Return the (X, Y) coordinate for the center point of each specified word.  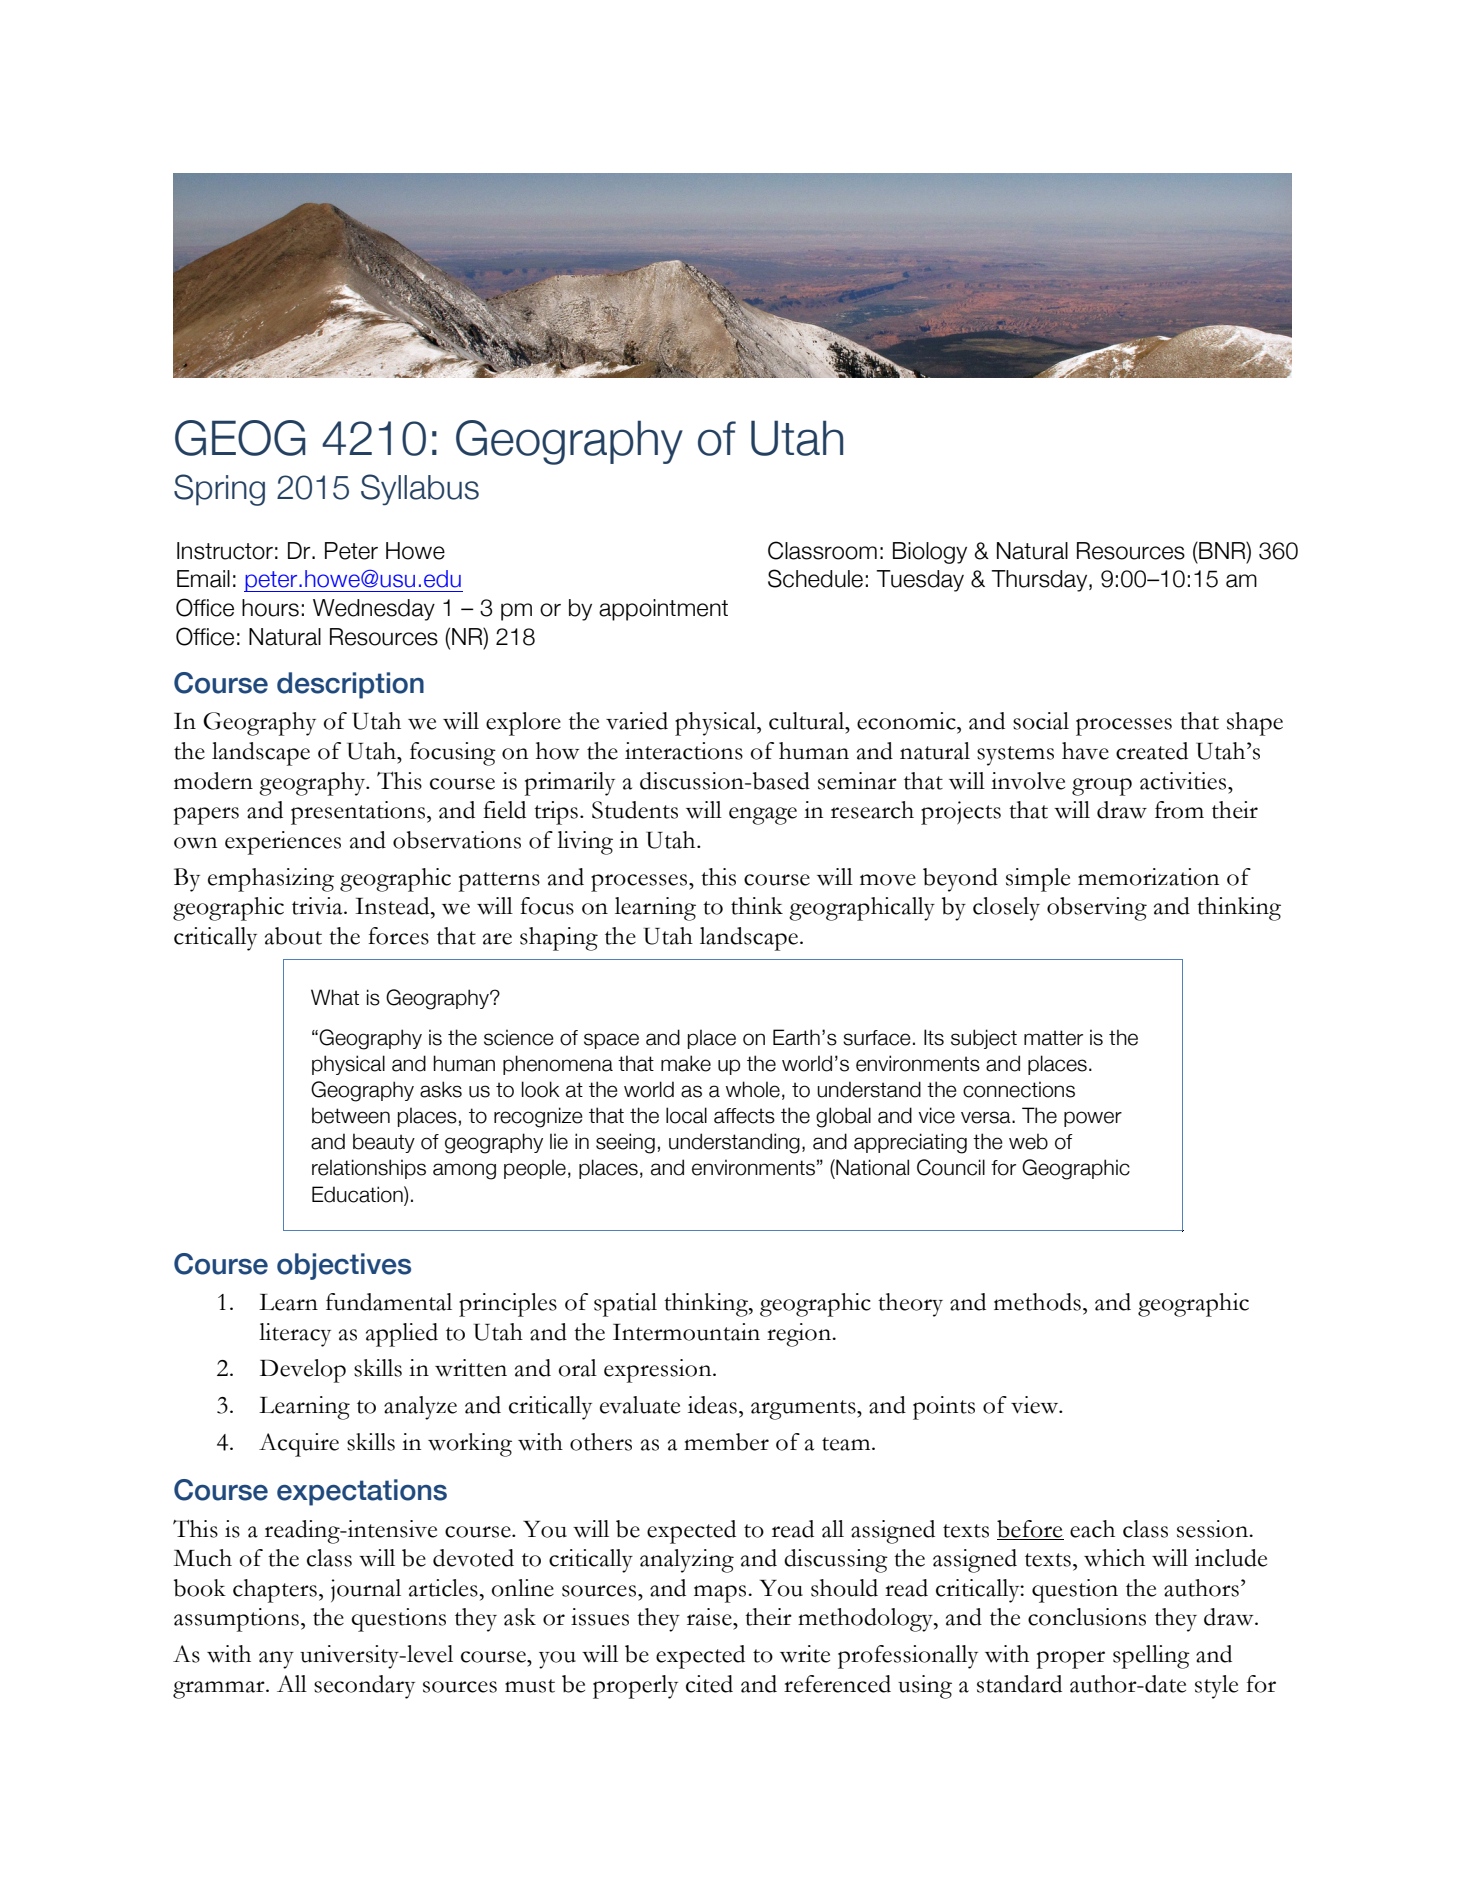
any (276, 1660)
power (1093, 1119)
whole (753, 1089)
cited (709, 1684)
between (351, 1115)
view (1036, 1405)
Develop (303, 1371)
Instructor (225, 551)
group (1102, 787)
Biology (930, 553)
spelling (1151, 1657)
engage (763, 816)
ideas (712, 1405)
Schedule (815, 578)
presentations (358, 813)
